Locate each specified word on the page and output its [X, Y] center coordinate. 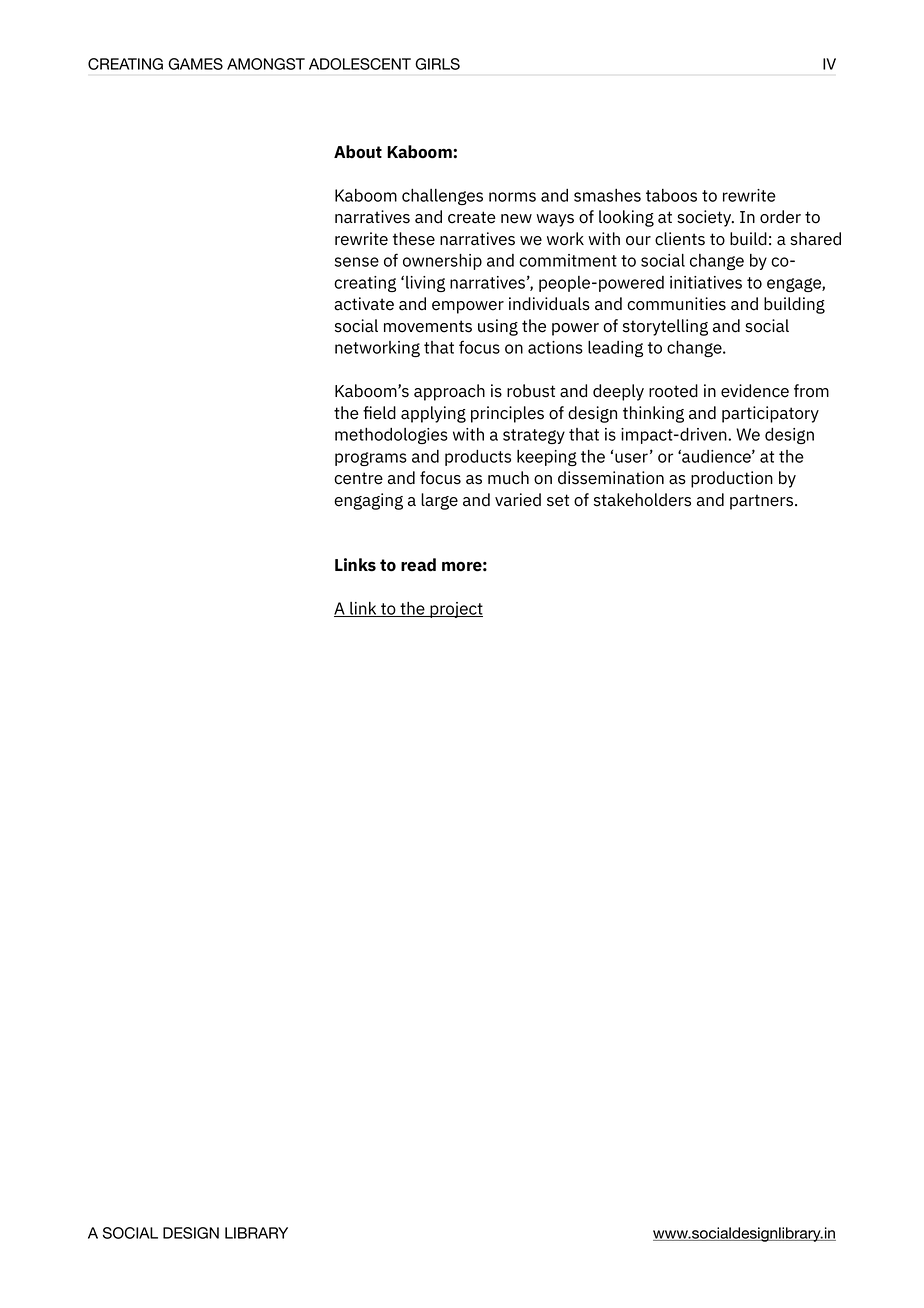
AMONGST [266, 64]
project [455, 610]
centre [358, 478]
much [508, 478]
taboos [671, 195]
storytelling [665, 327]
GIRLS [437, 64]
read [418, 565]
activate [364, 304]
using [498, 327]
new [516, 219]
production [732, 479]
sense [357, 262]
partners [761, 502]
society [705, 218]
